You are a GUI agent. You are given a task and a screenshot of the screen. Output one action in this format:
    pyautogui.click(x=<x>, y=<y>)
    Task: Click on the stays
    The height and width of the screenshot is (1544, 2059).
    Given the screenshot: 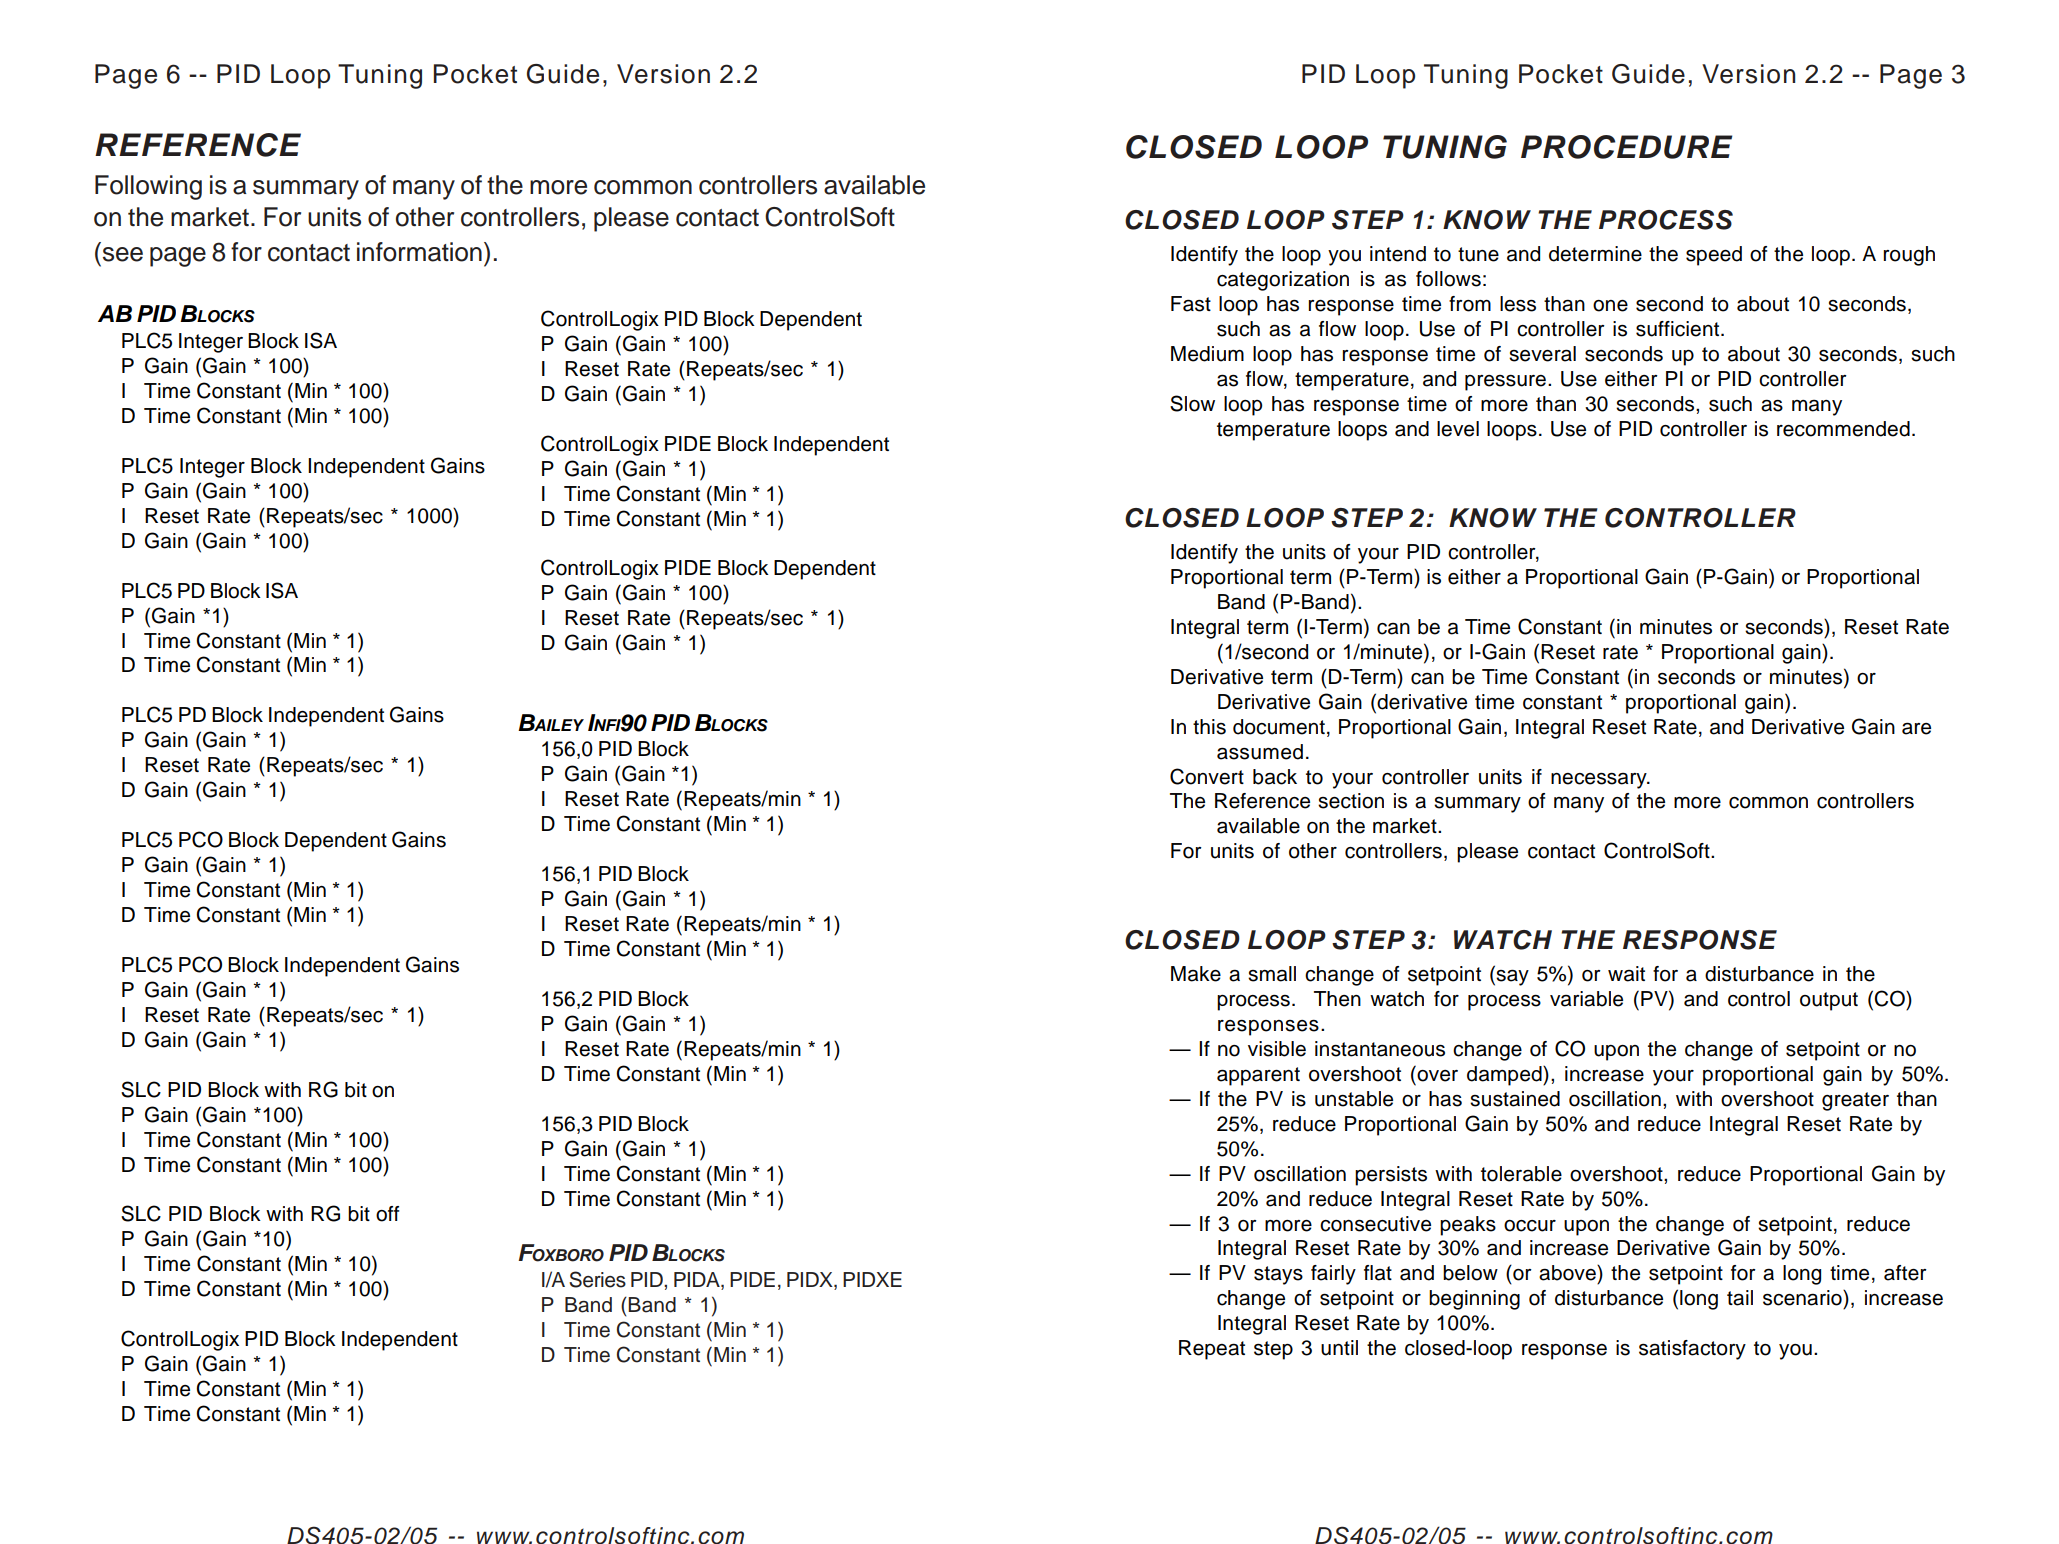 What is the action you would take?
    pyautogui.click(x=1278, y=1275)
